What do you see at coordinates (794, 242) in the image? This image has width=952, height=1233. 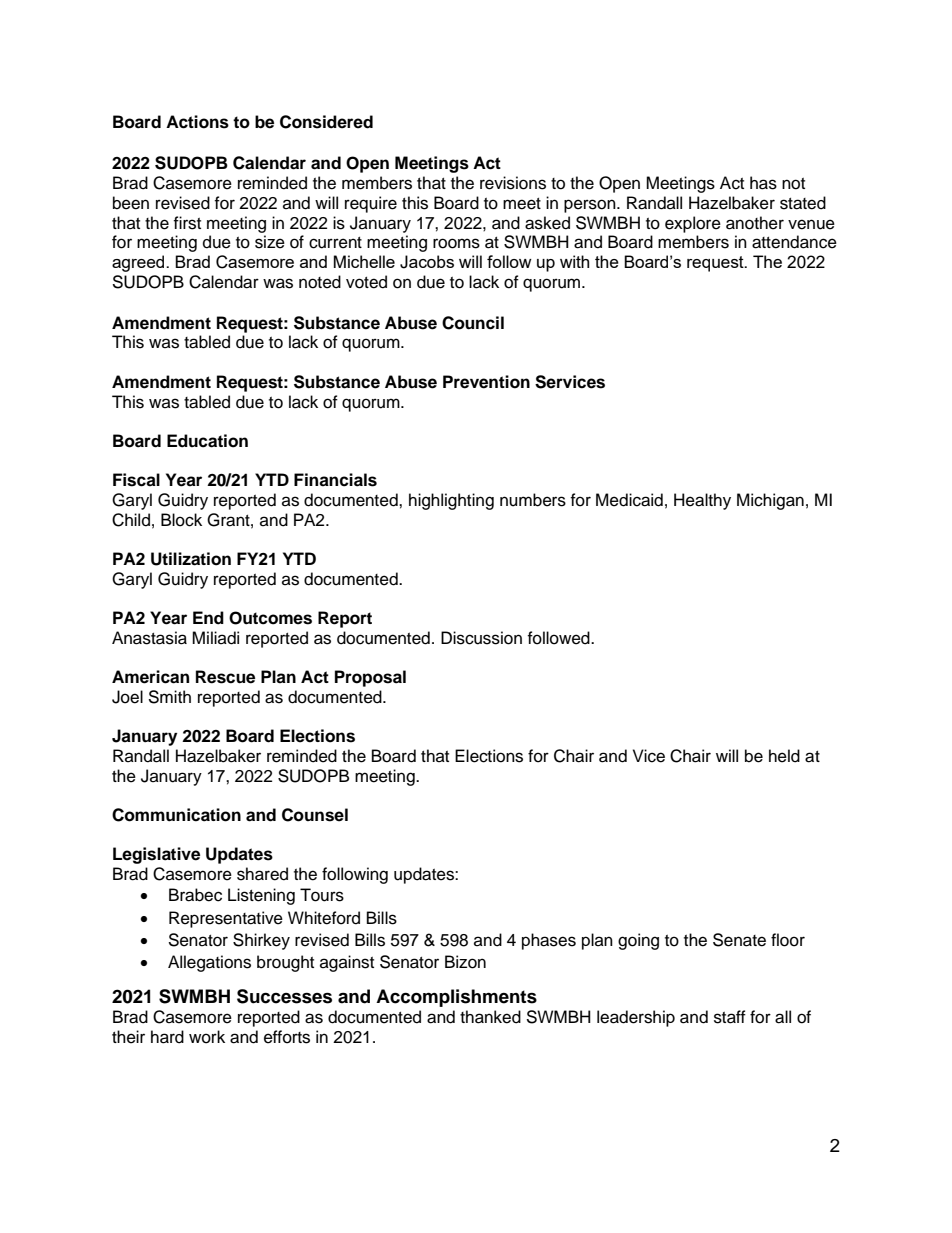 I see `attendance` at bounding box center [794, 242].
